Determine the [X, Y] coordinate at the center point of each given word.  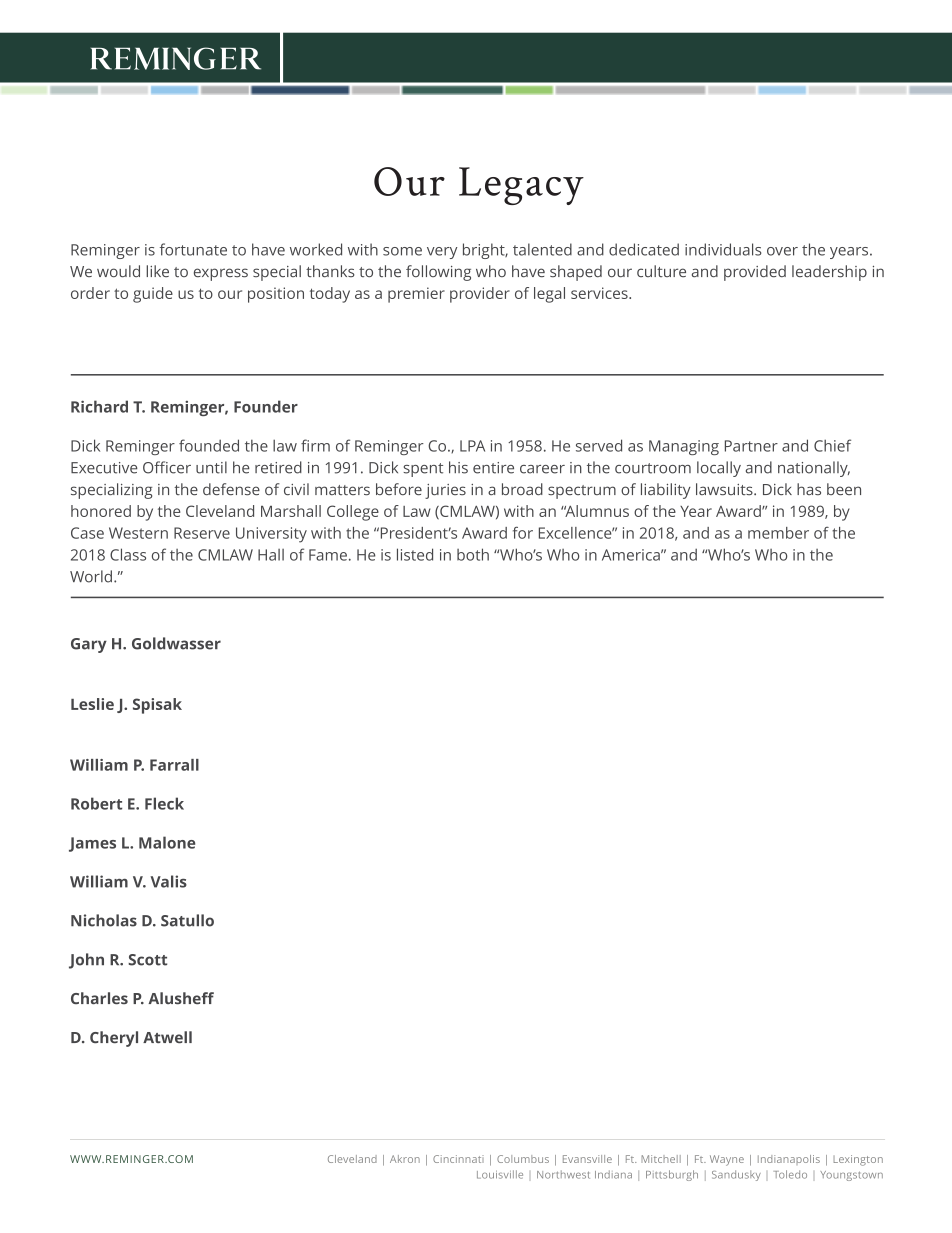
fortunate [193, 249]
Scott [147, 960]
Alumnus [596, 511]
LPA [472, 446]
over [782, 251]
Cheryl [114, 1039]
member [778, 533]
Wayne [727, 1160]
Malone [167, 842]
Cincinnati [458, 1159]
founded [209, 445]
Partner [751, 446]
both [473, 554]
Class [128, 554]
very [442, 253]
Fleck [164, 803]
